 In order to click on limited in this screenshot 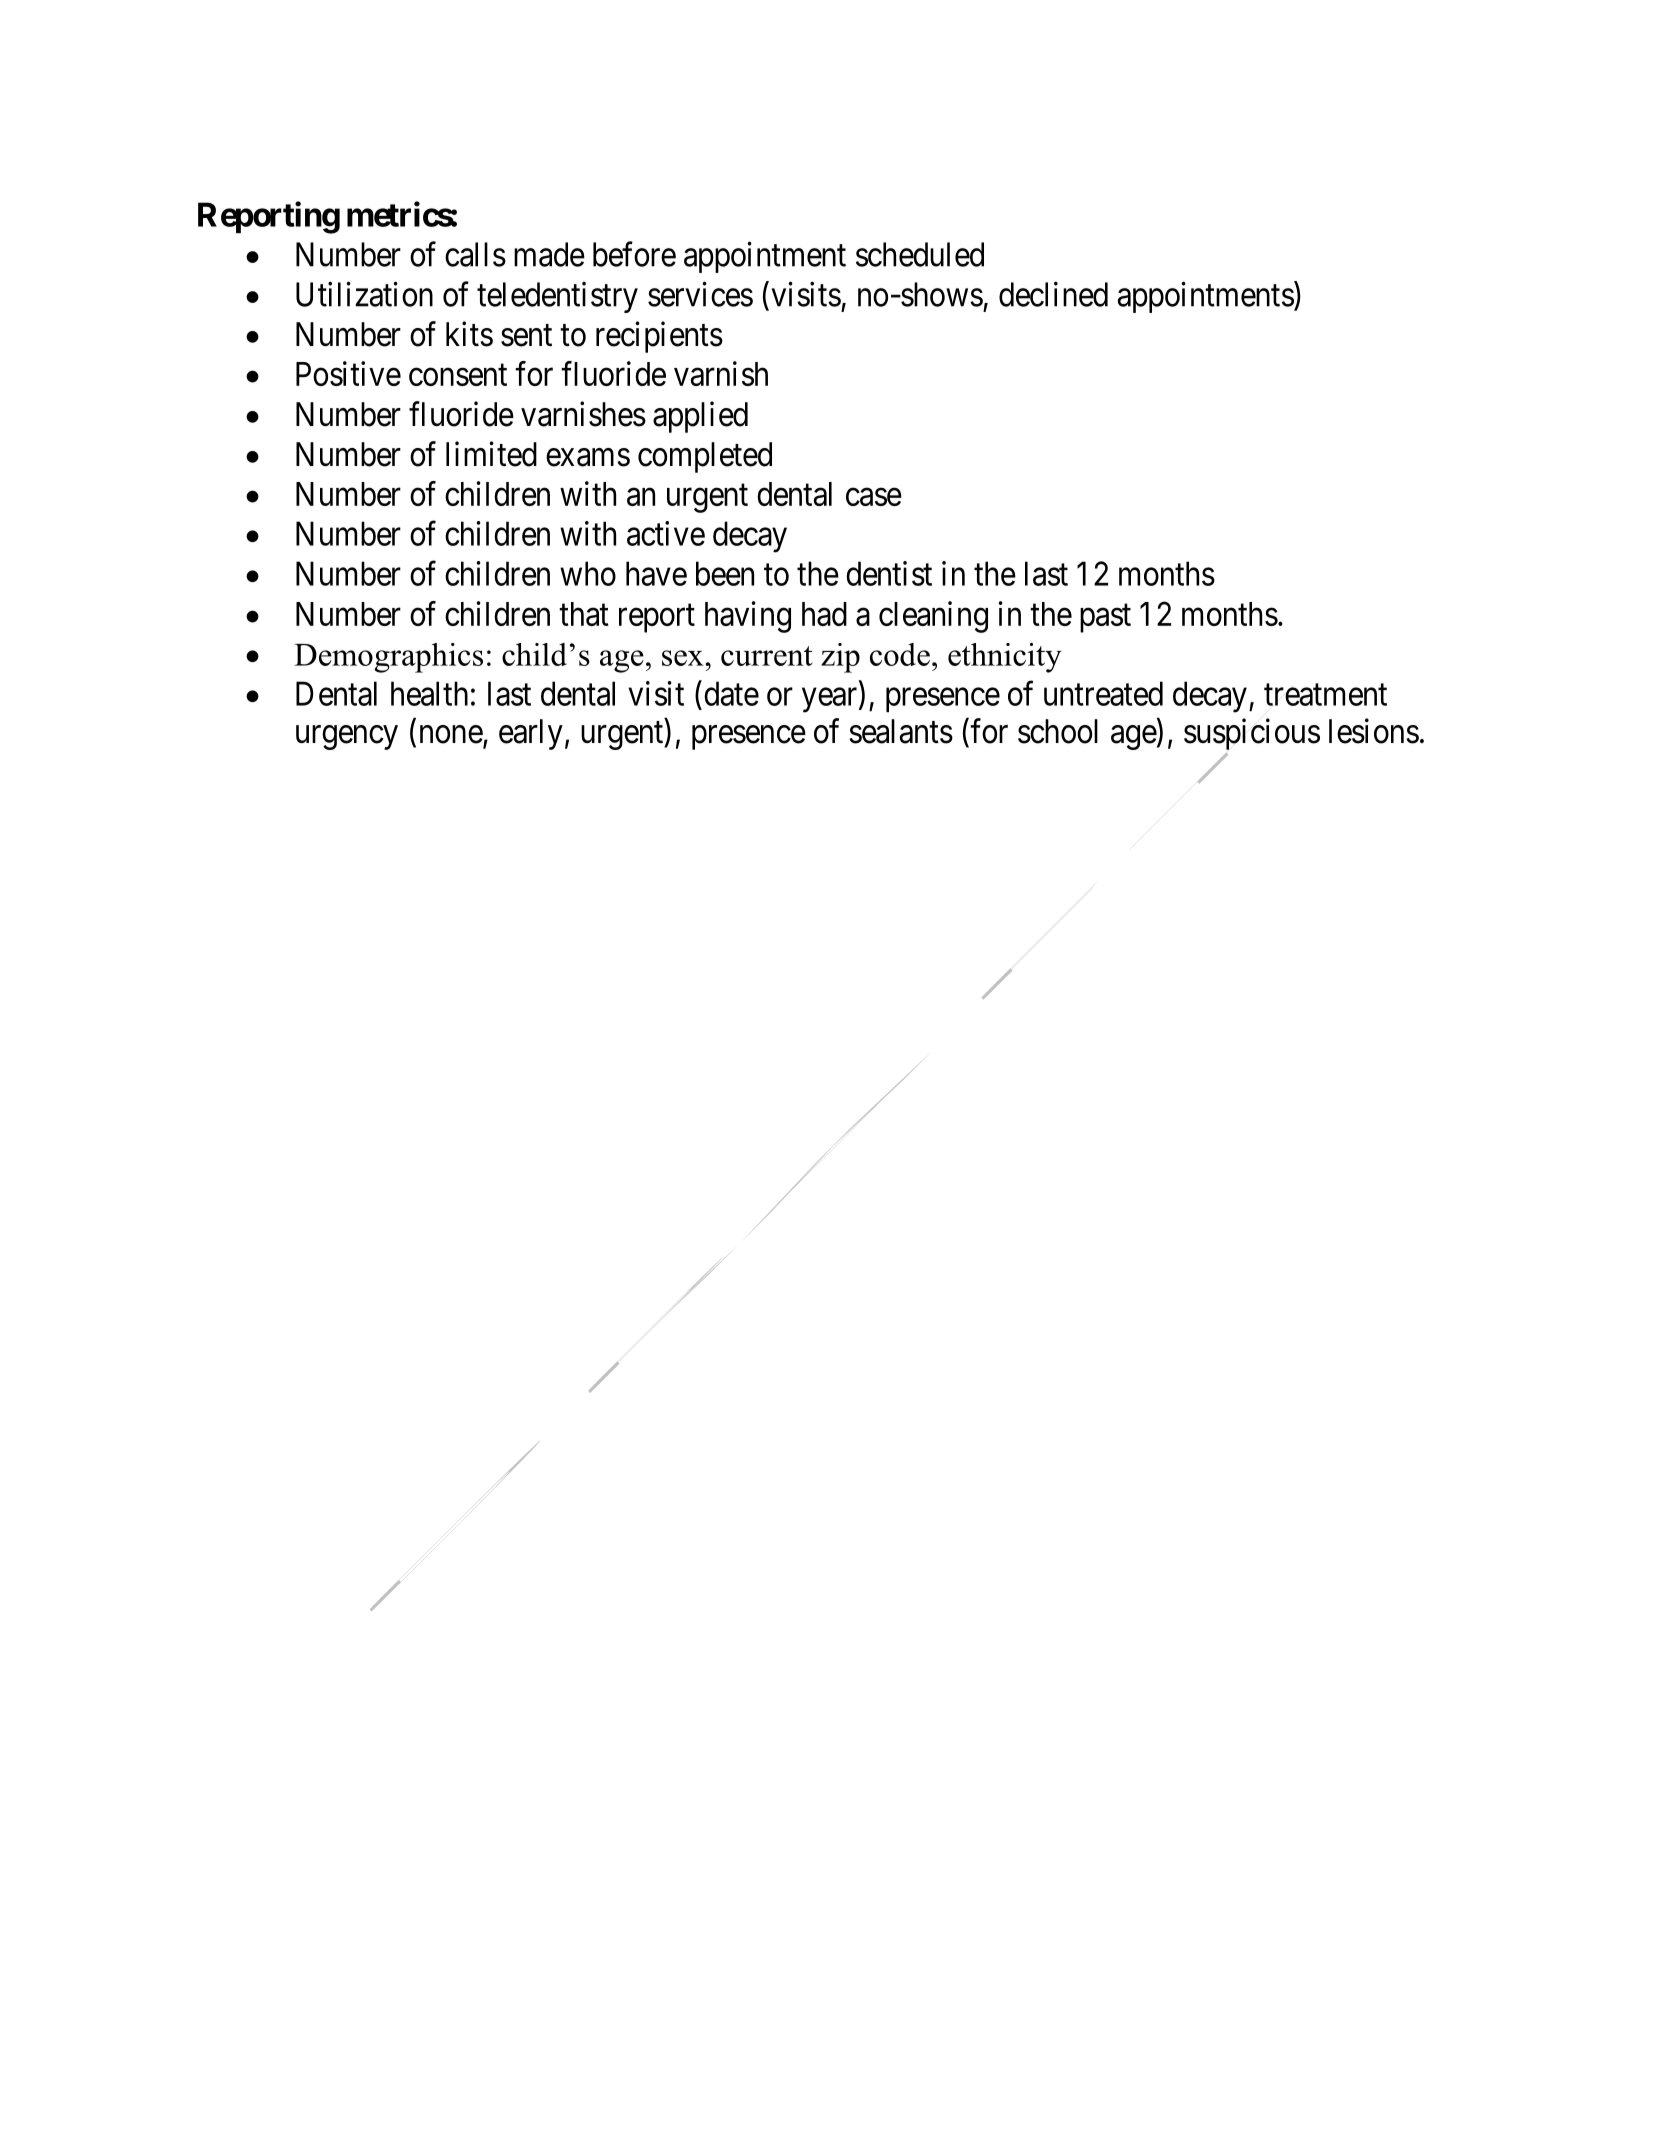, I will do `click(491, 454)`.
